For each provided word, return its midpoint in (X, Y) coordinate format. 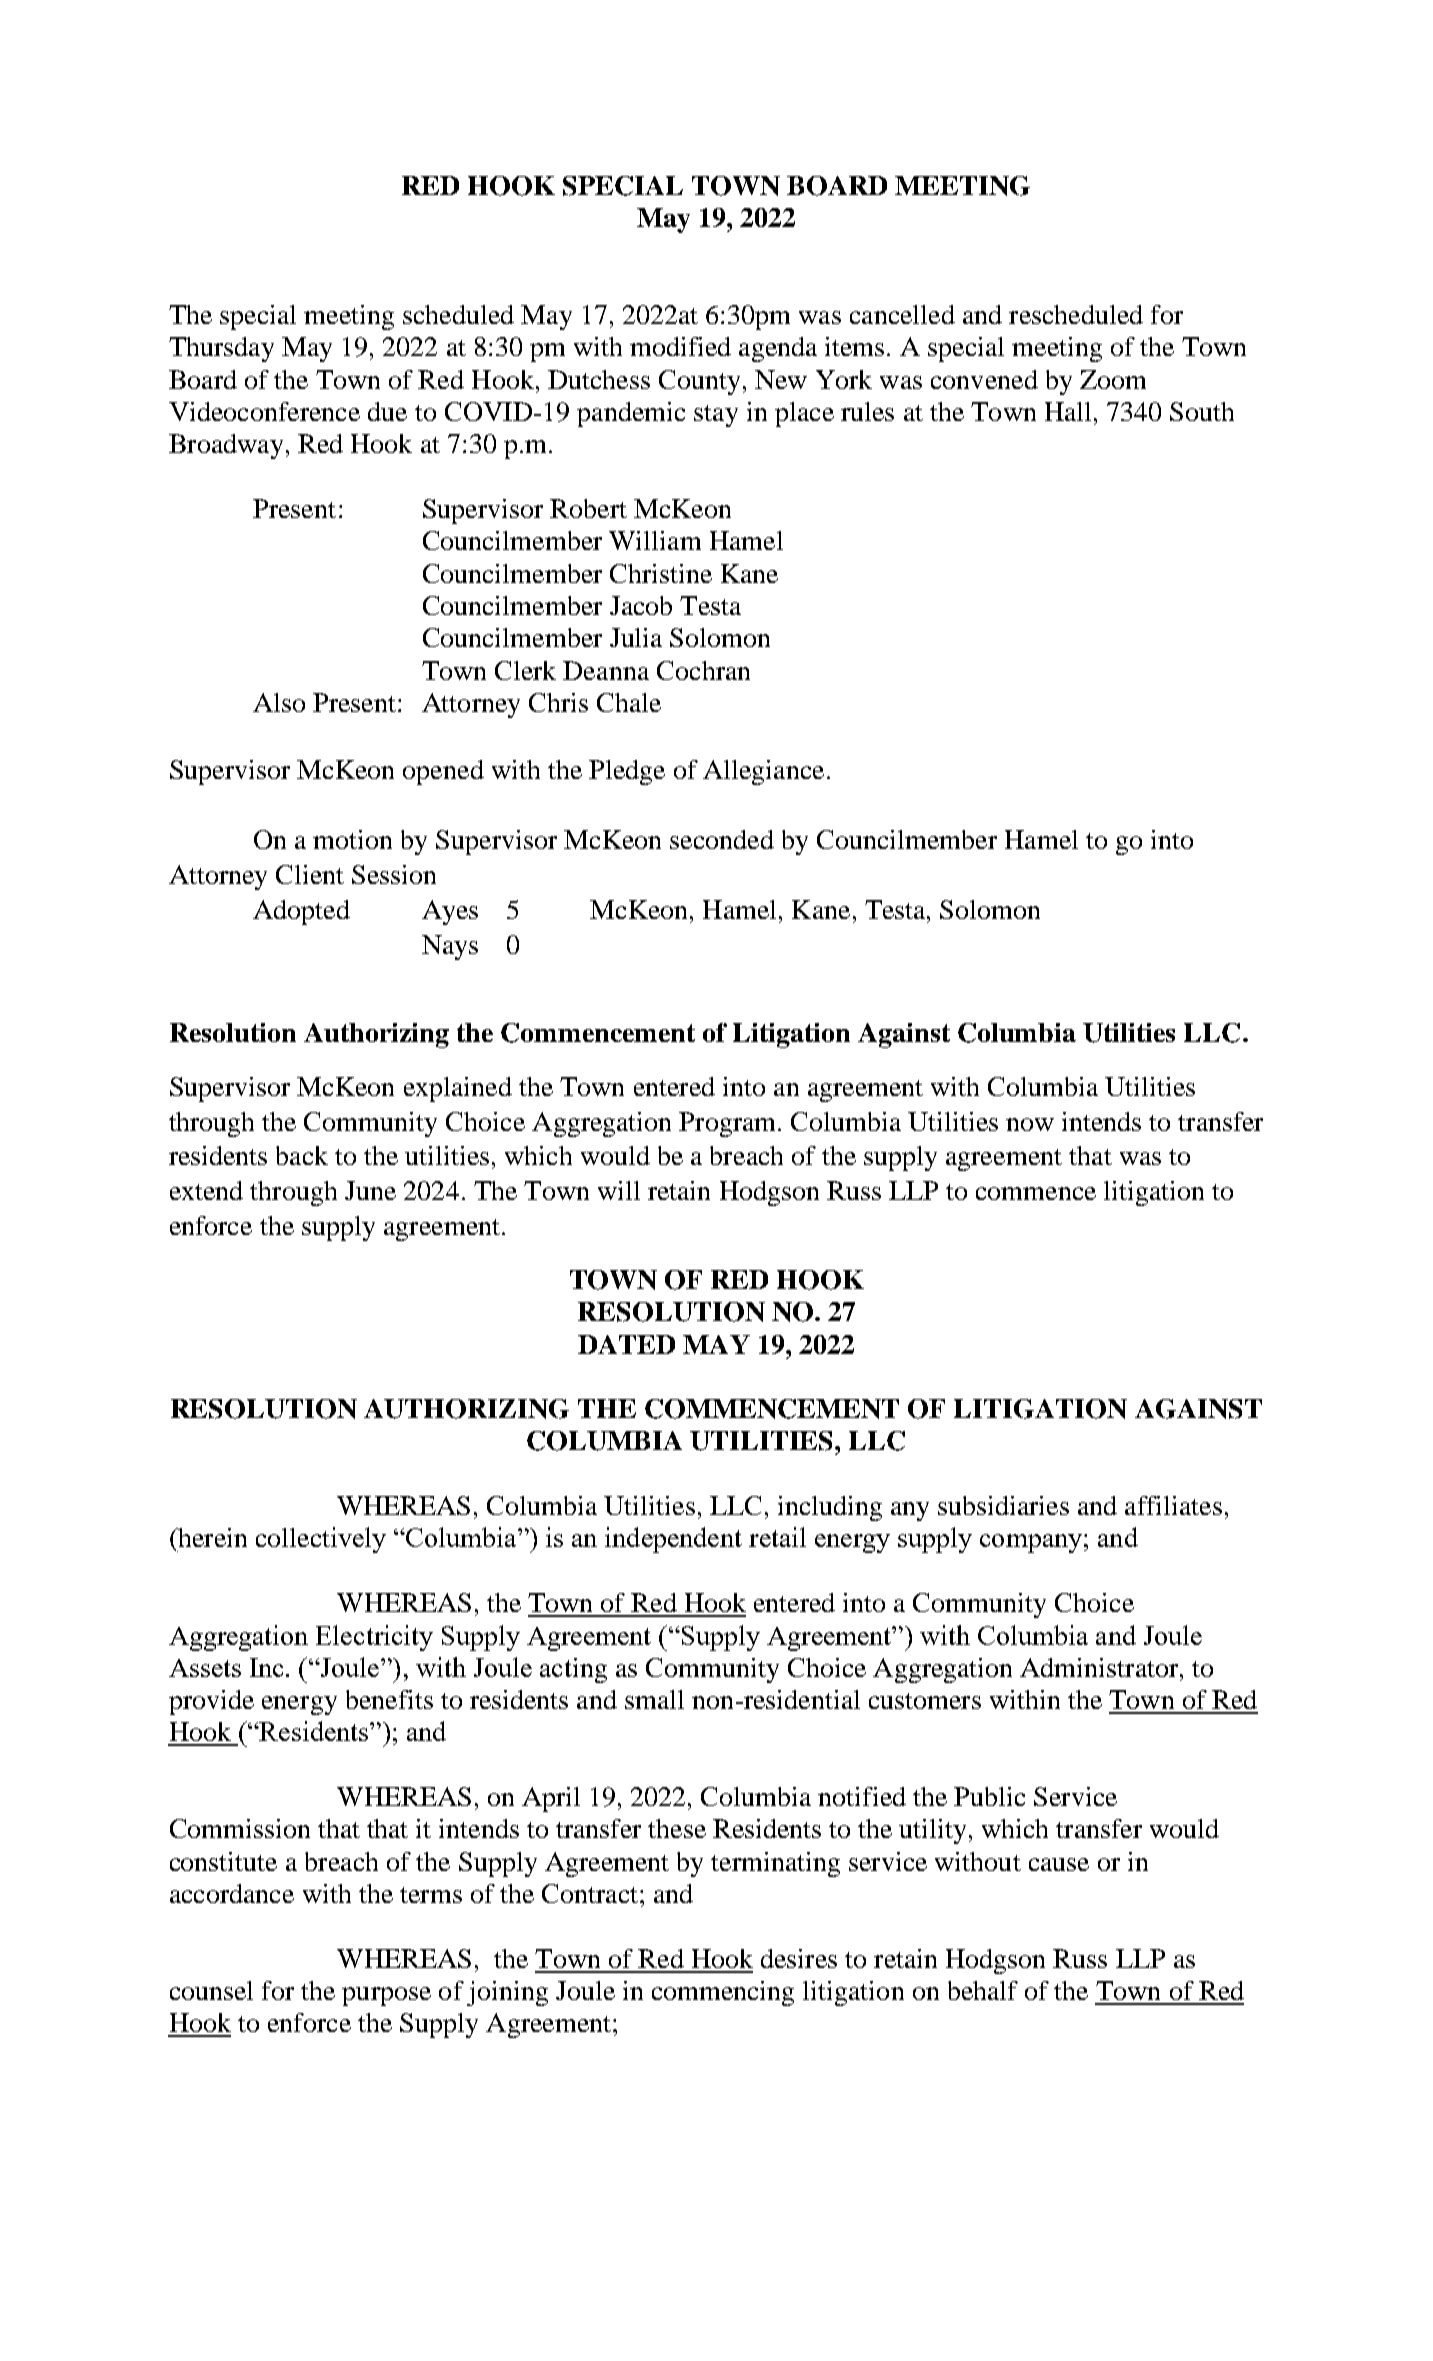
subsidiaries (1003, 1505)
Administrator (1100, 1667)
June (370, 1190)
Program (729, 1124)
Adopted (301, 912)
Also (279, 702)
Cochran (703, 670)
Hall (1068, 411)
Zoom (1113, 379)
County (699, 382)
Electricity (374, 1638)
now (1030, 1124)
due (387, 411)
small (654, 1699)
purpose (386, 1996)
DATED (626, 1344)
